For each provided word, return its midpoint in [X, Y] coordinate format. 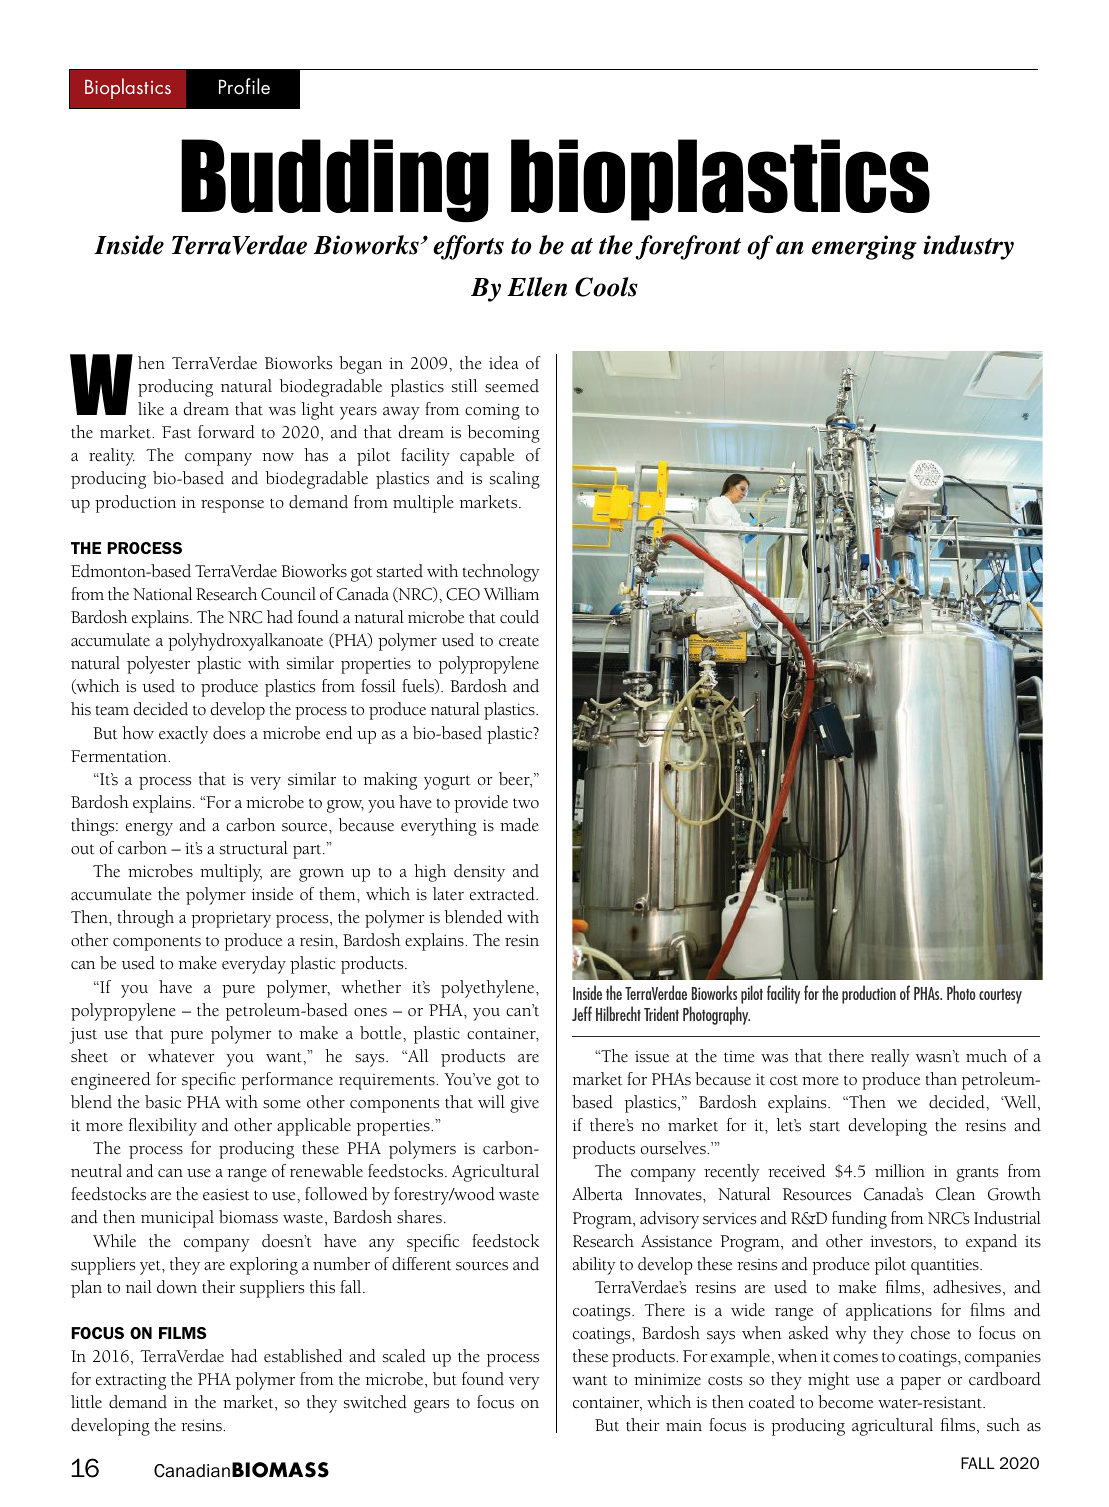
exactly [183, 735]
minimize [667, 1379]
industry [968, 247]
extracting [131, 1381]
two [526, 803]
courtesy [1000, 996]
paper [920, 1383]
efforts [468, 247]
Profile [244, 86]
